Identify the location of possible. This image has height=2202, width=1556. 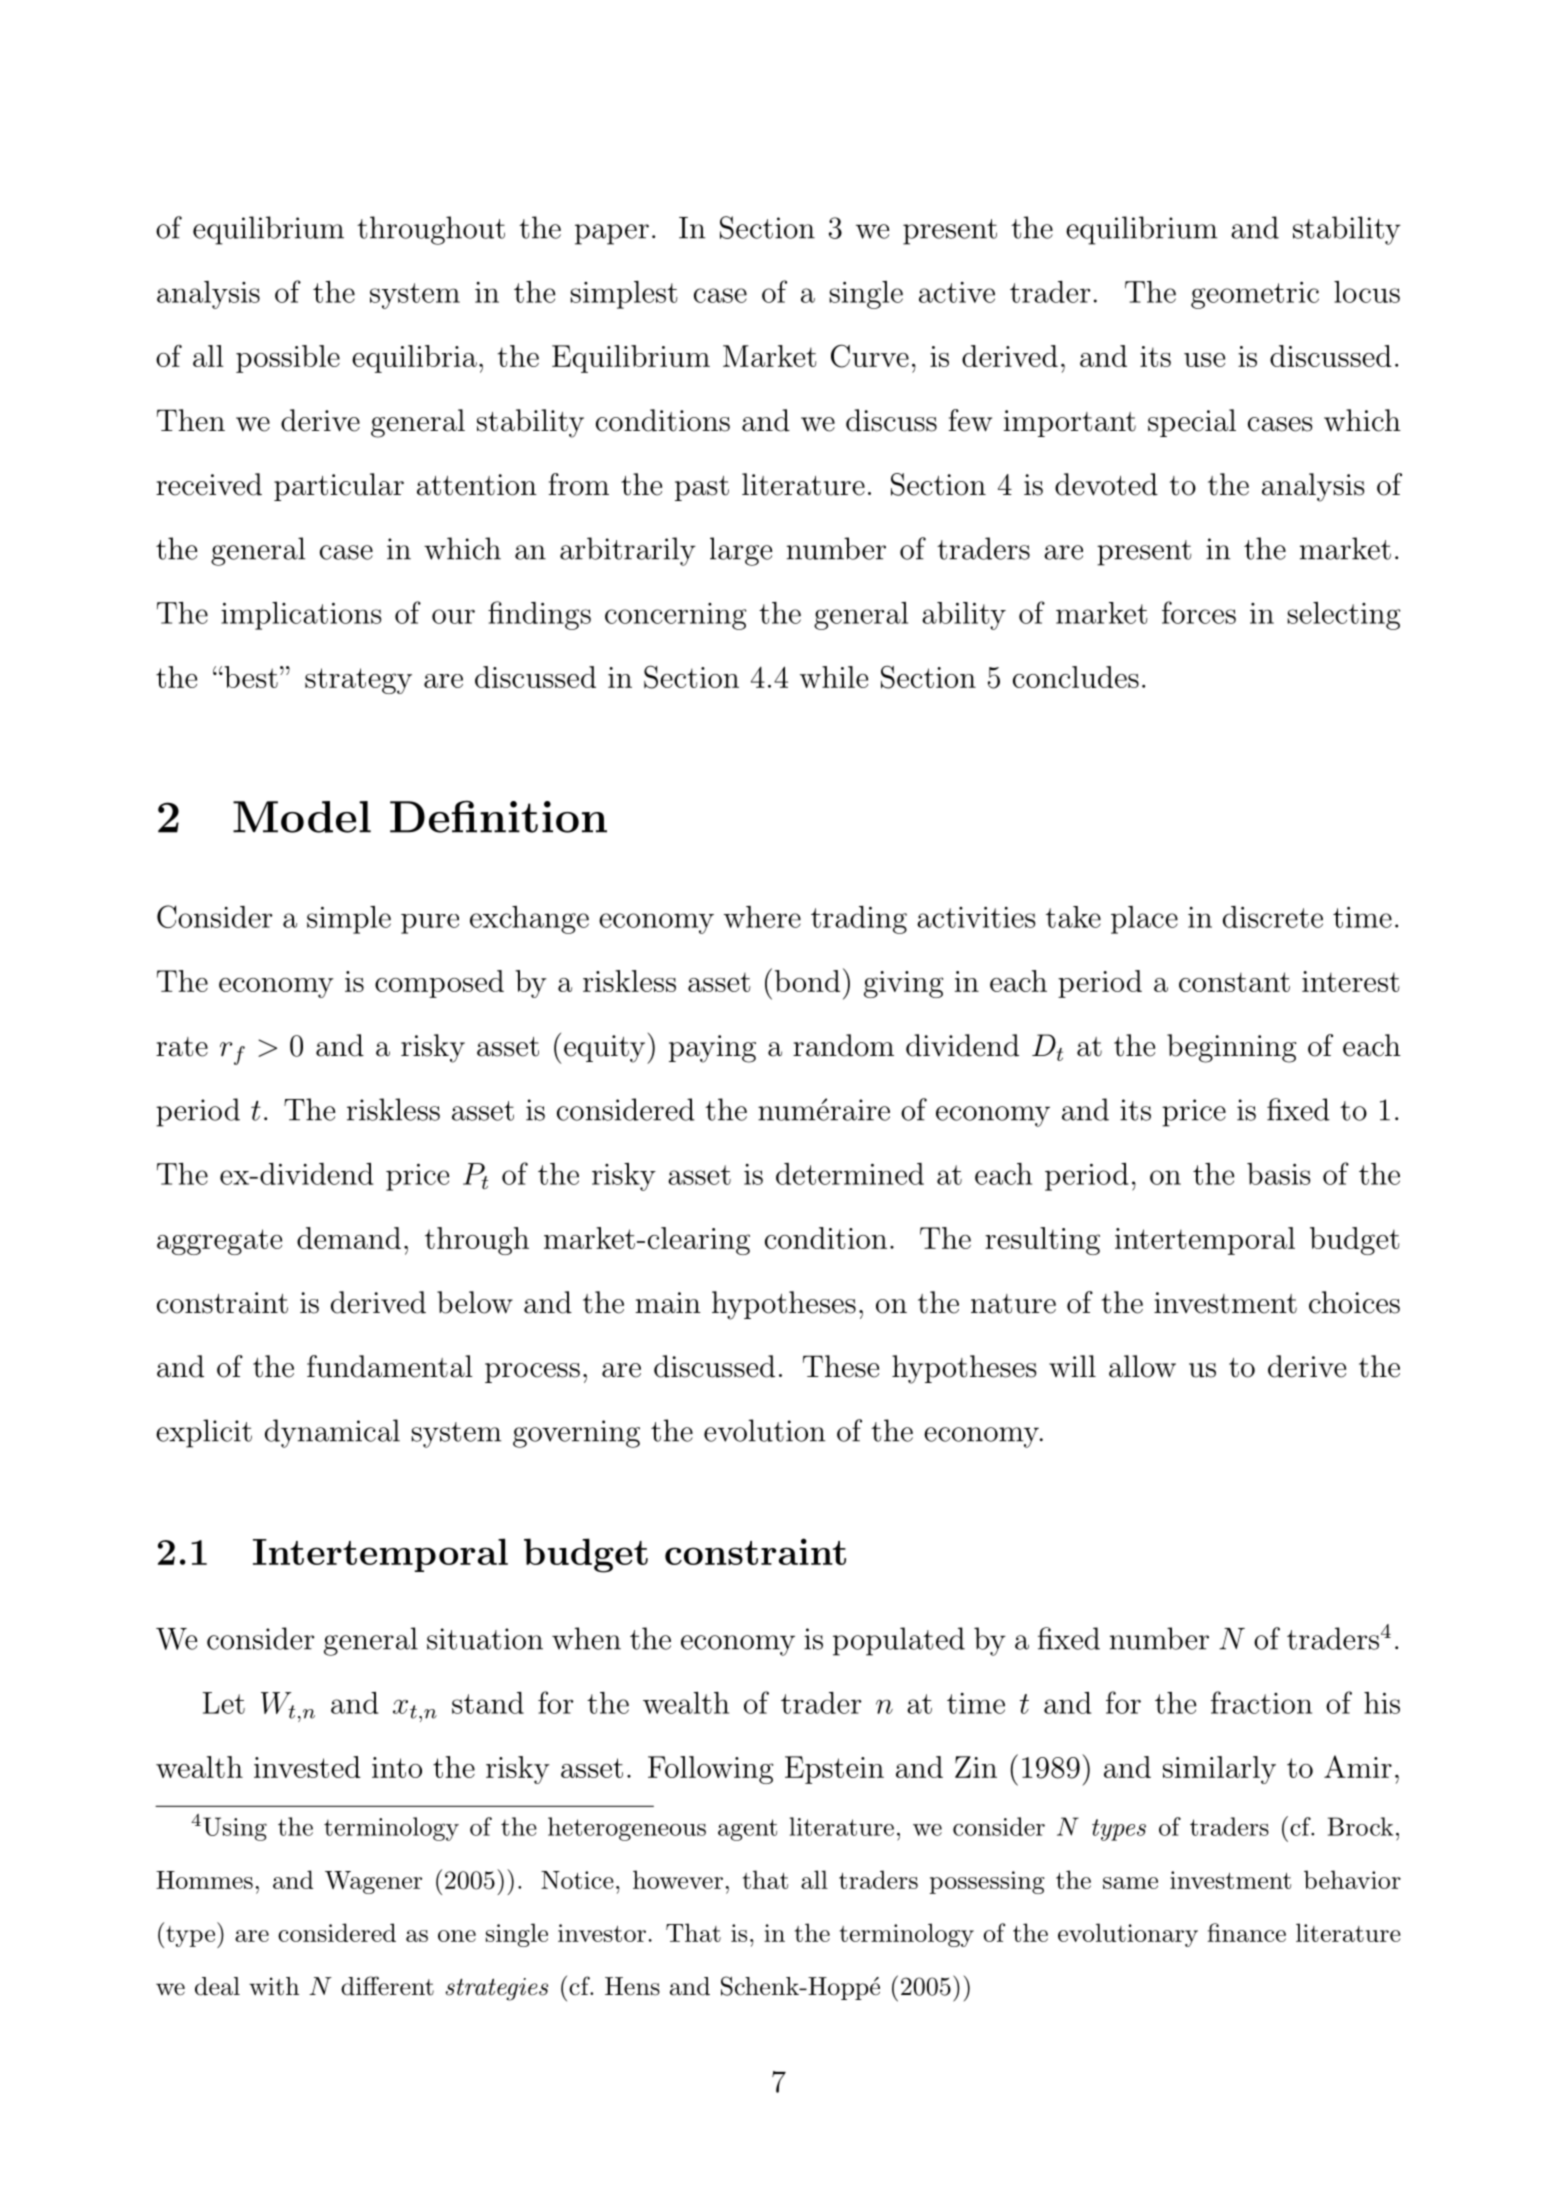
(288, 359).
